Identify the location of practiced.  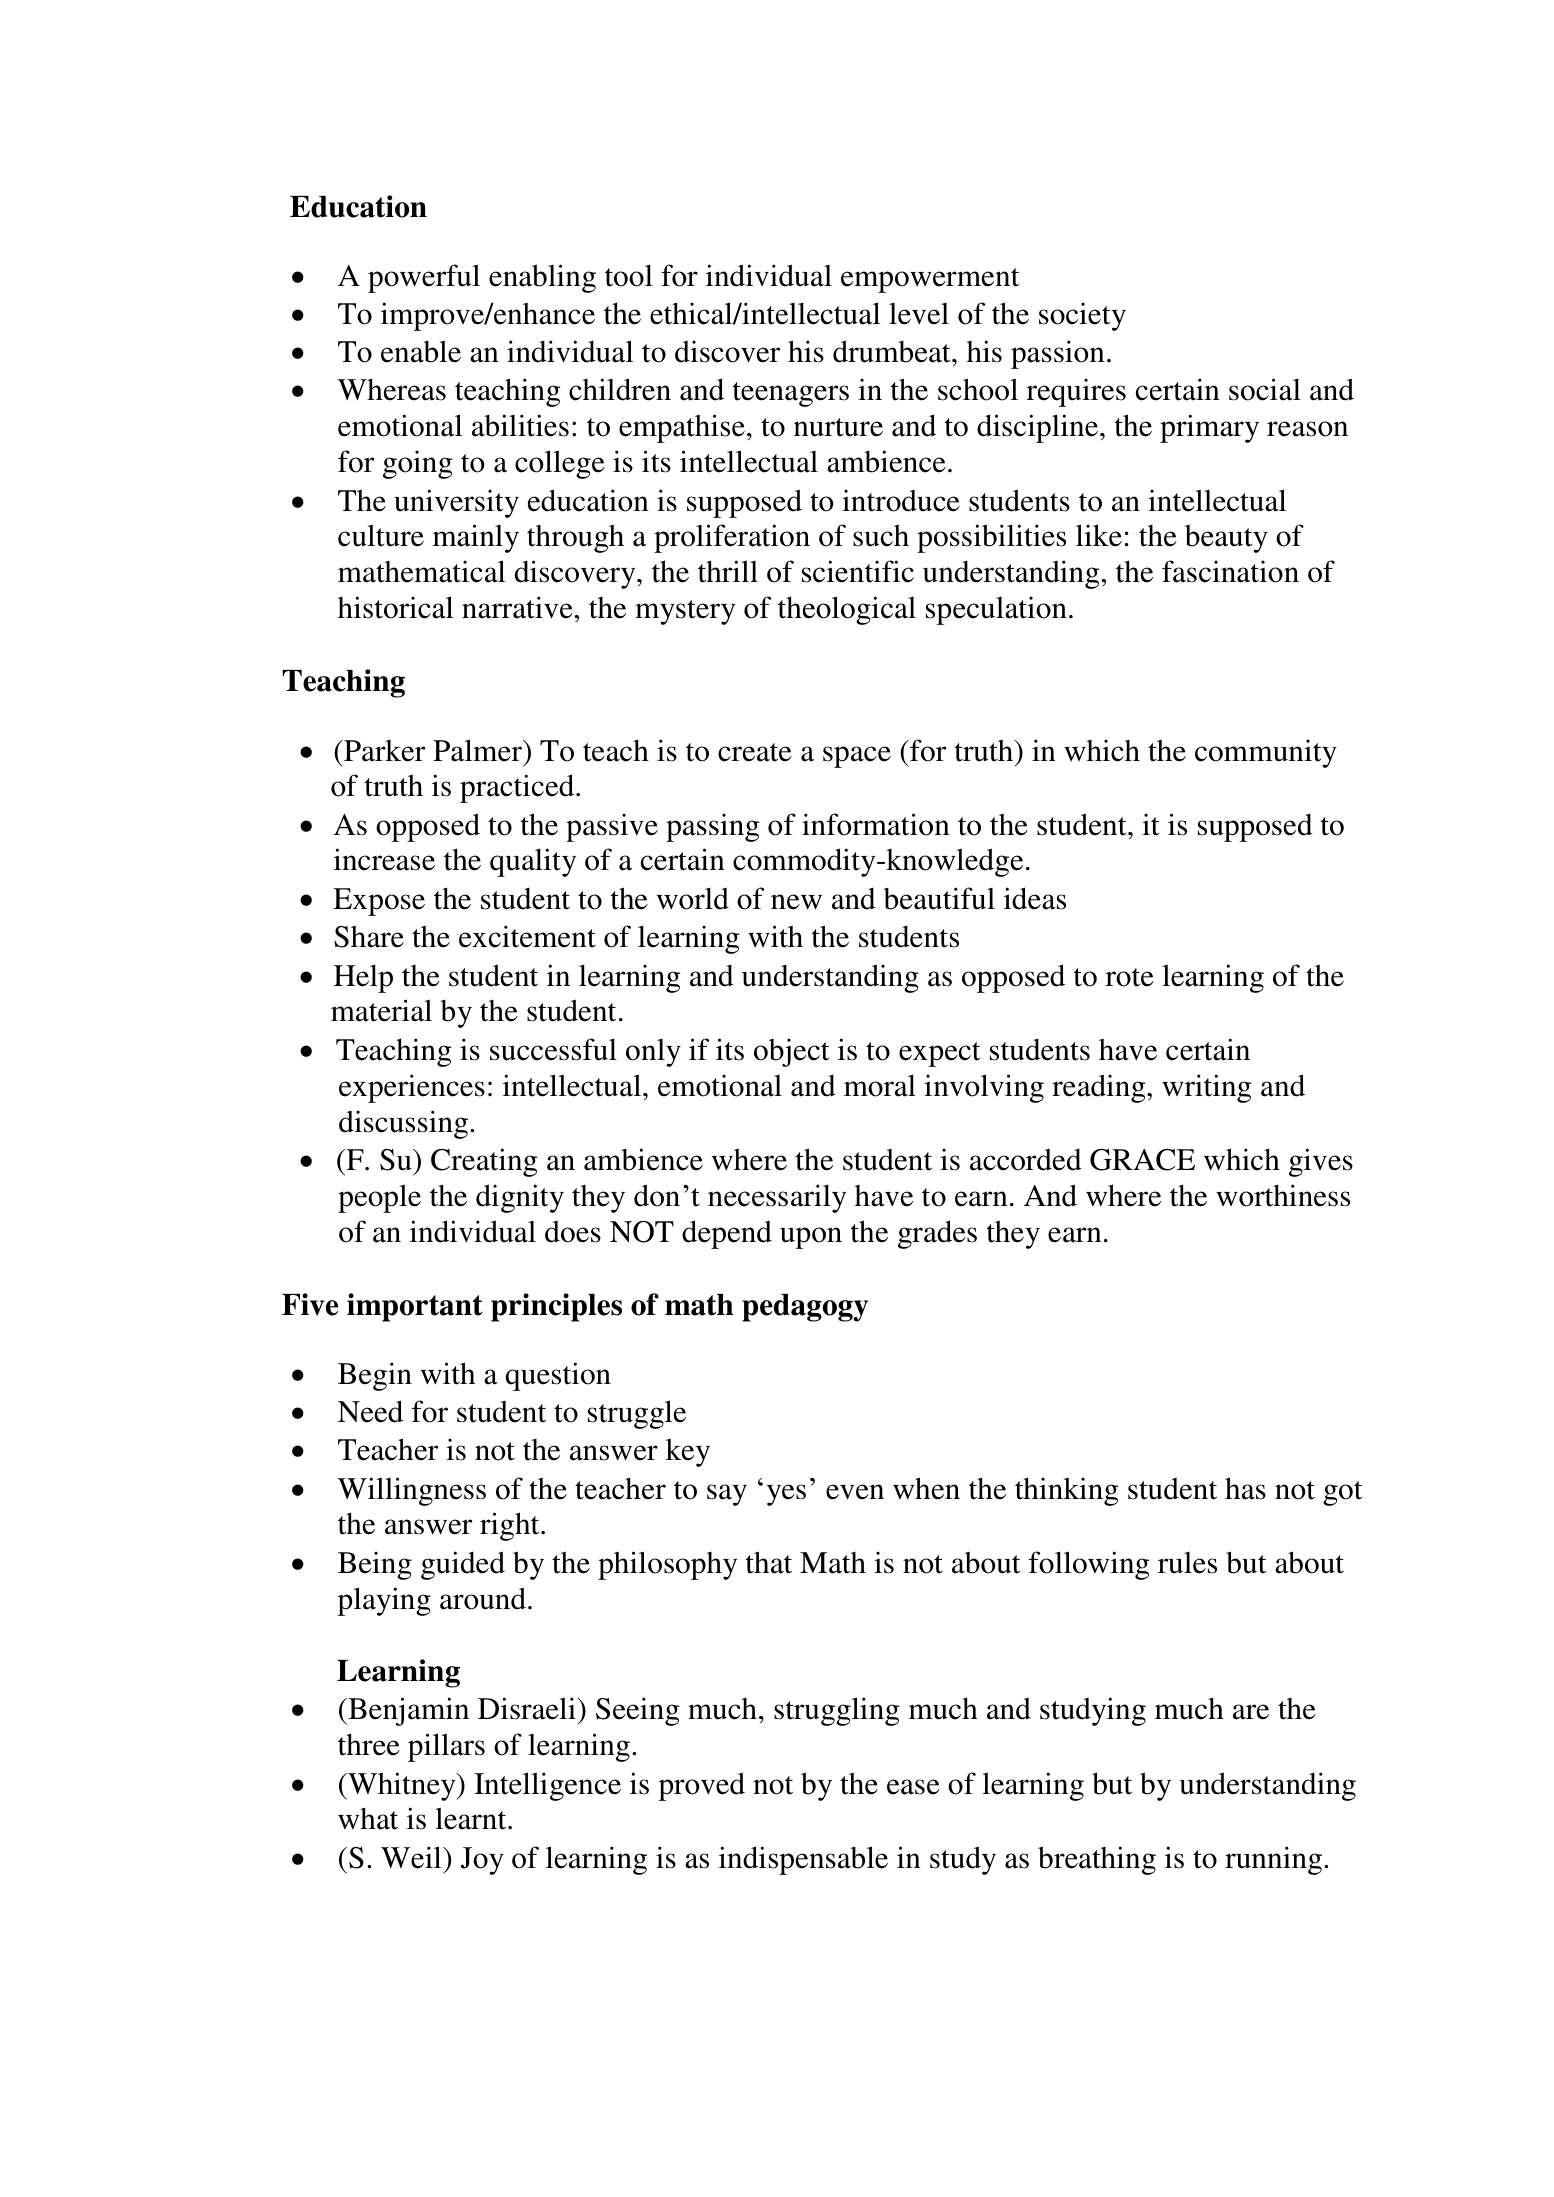
(518, 788).
